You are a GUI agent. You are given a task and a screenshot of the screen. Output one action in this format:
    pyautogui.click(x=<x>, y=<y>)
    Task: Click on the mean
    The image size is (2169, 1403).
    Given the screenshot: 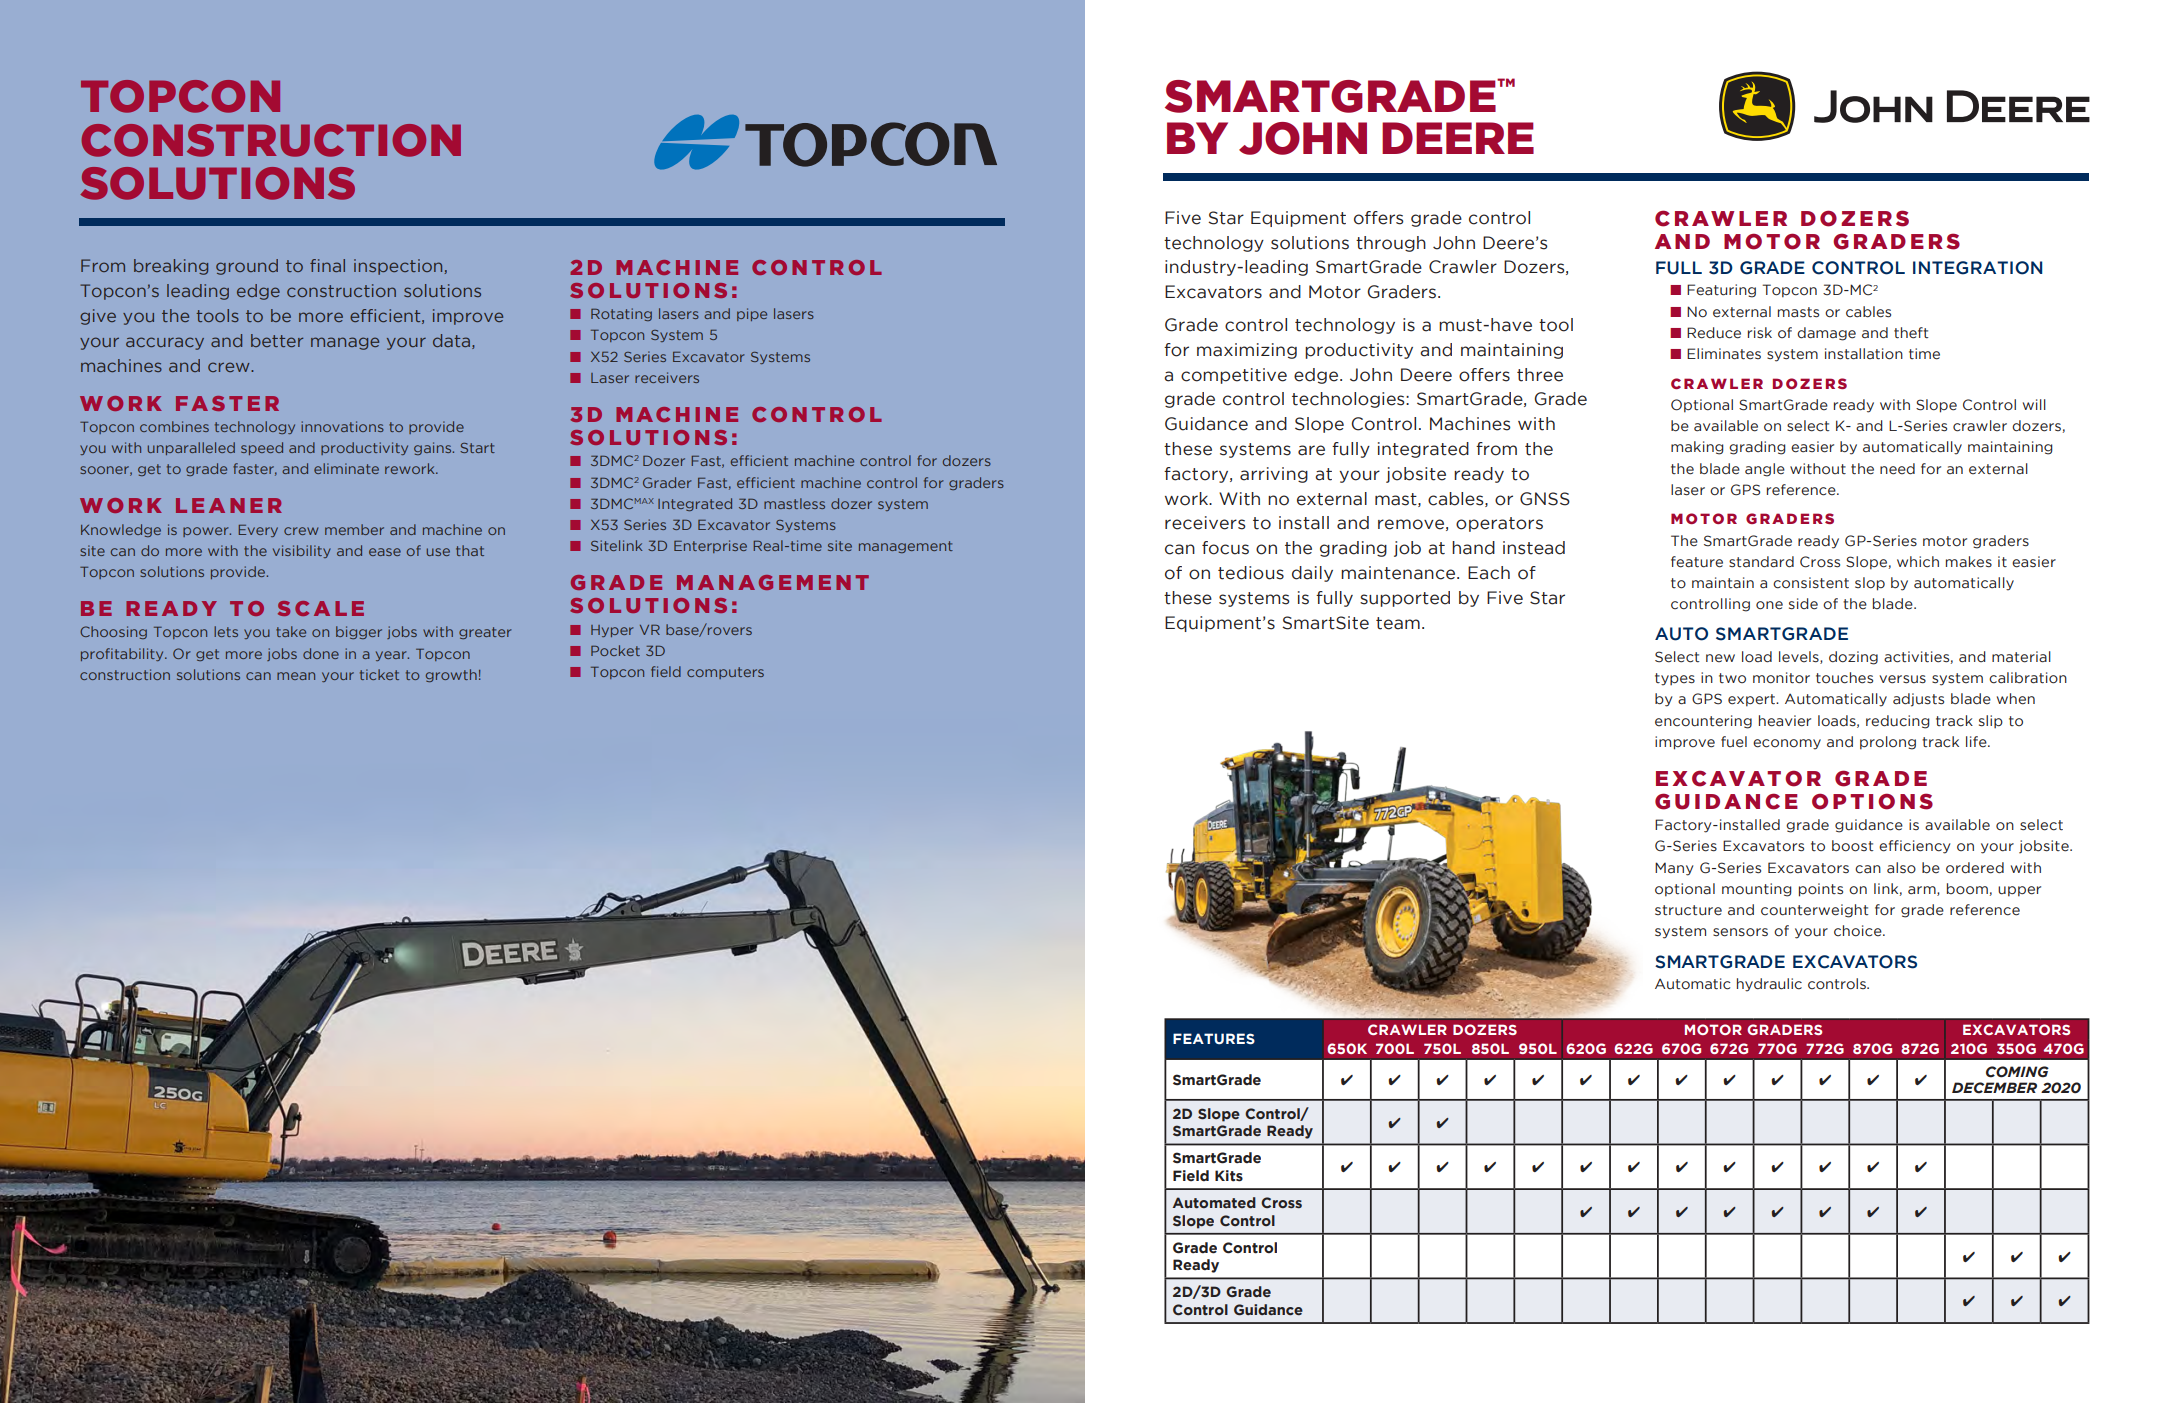 What is the action you would take?
    pyautogui.click(x=296, y=676)
